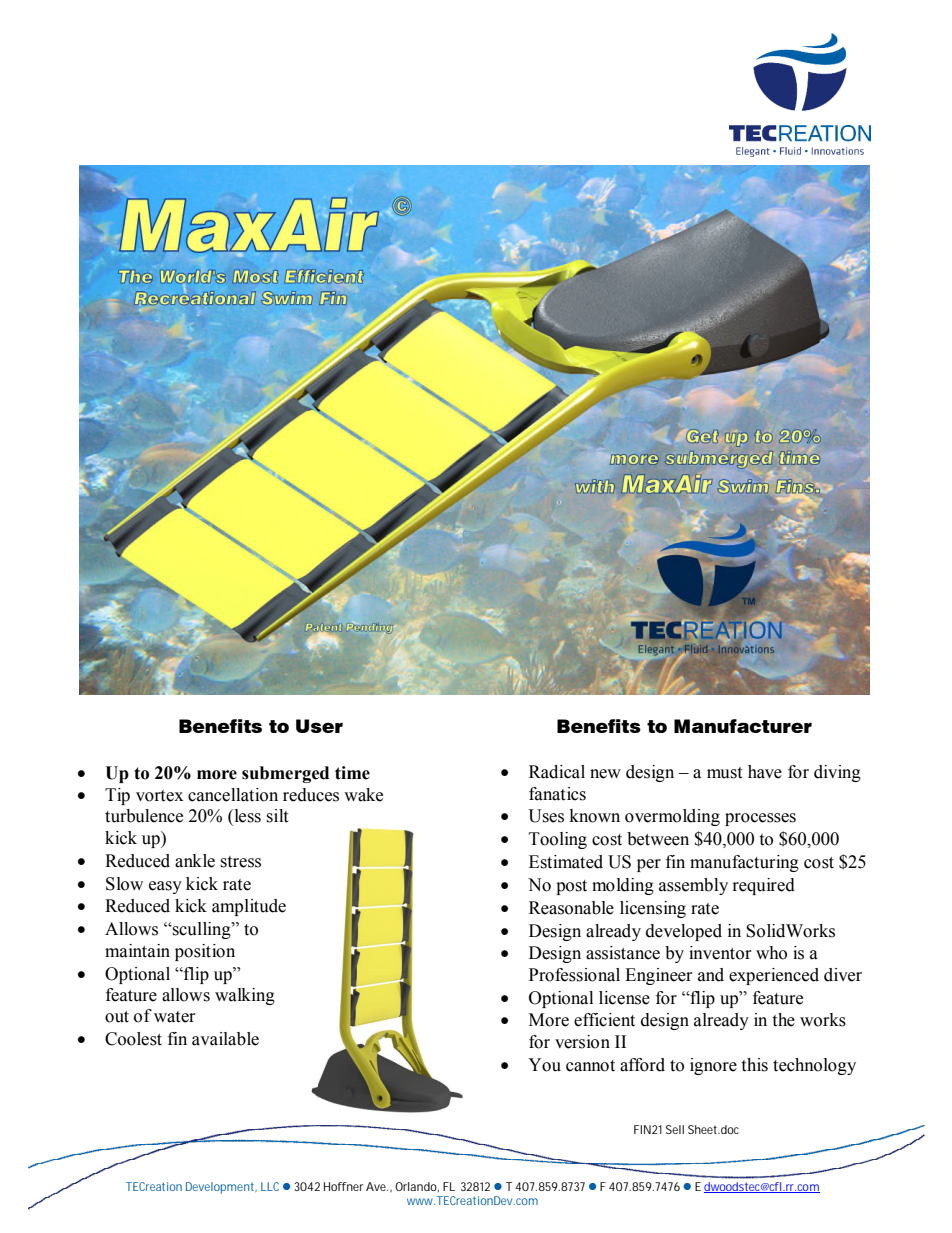 This image has width=952, height=1233. I want to click on post, so click(571, 887).
